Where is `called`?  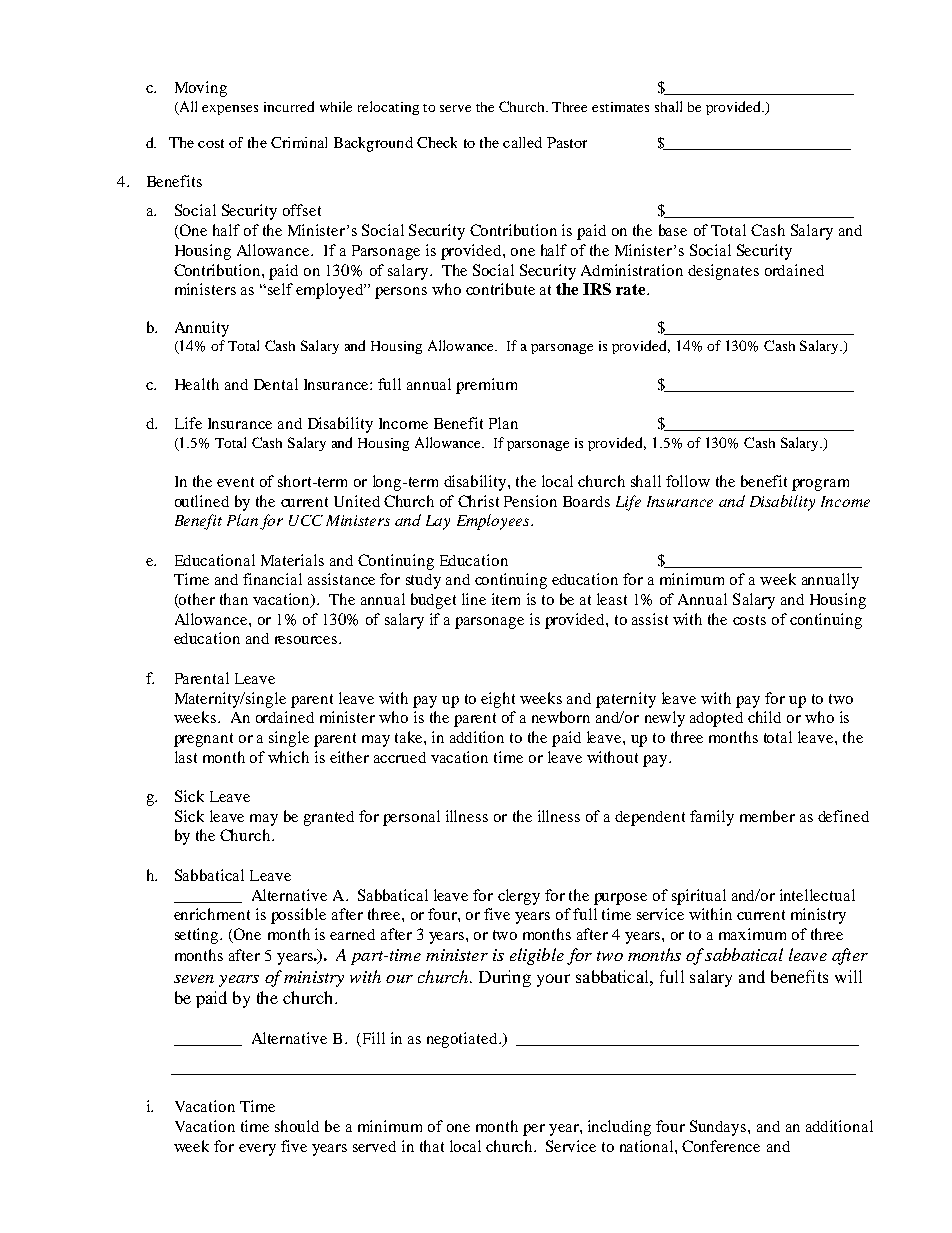
called is located at coordinates (522, 142).
